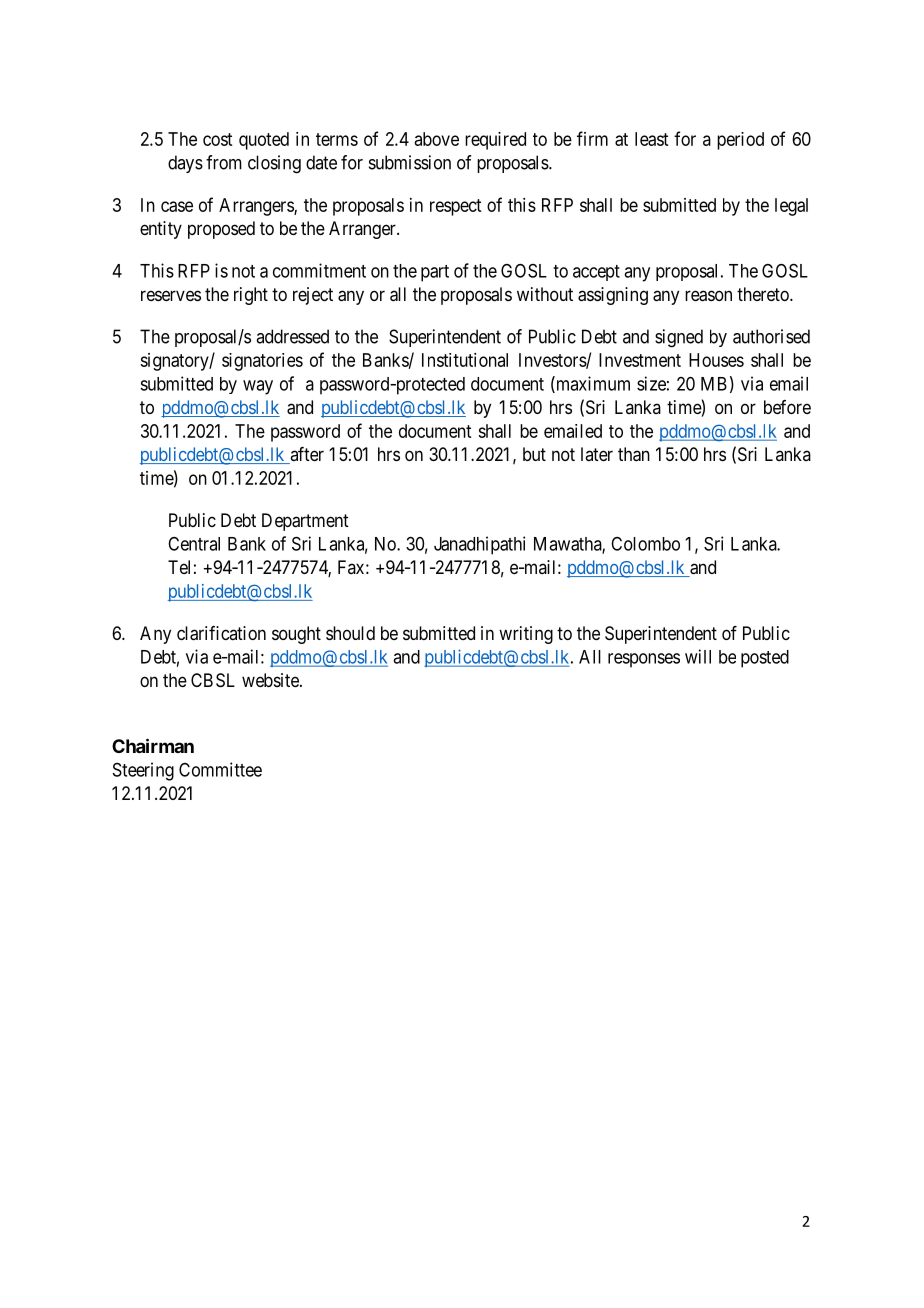 The width and height of the screenshot is (924, 1308). What do you see at coordinates (194, 544) in the screenshot?
I see `Central` at bounding box center [194, 544].
